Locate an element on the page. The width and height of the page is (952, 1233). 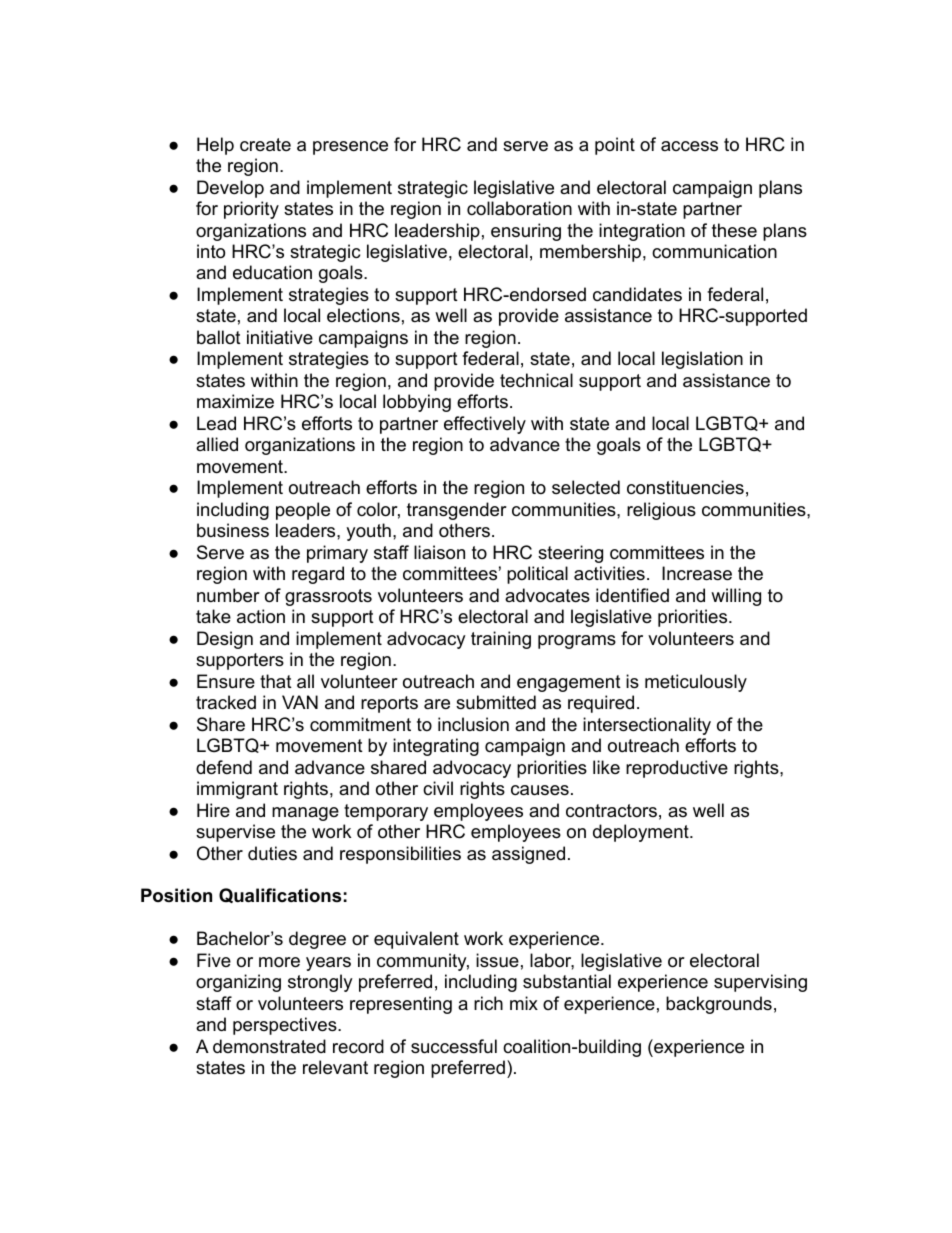
technical is located at coordinates (536, 380).
